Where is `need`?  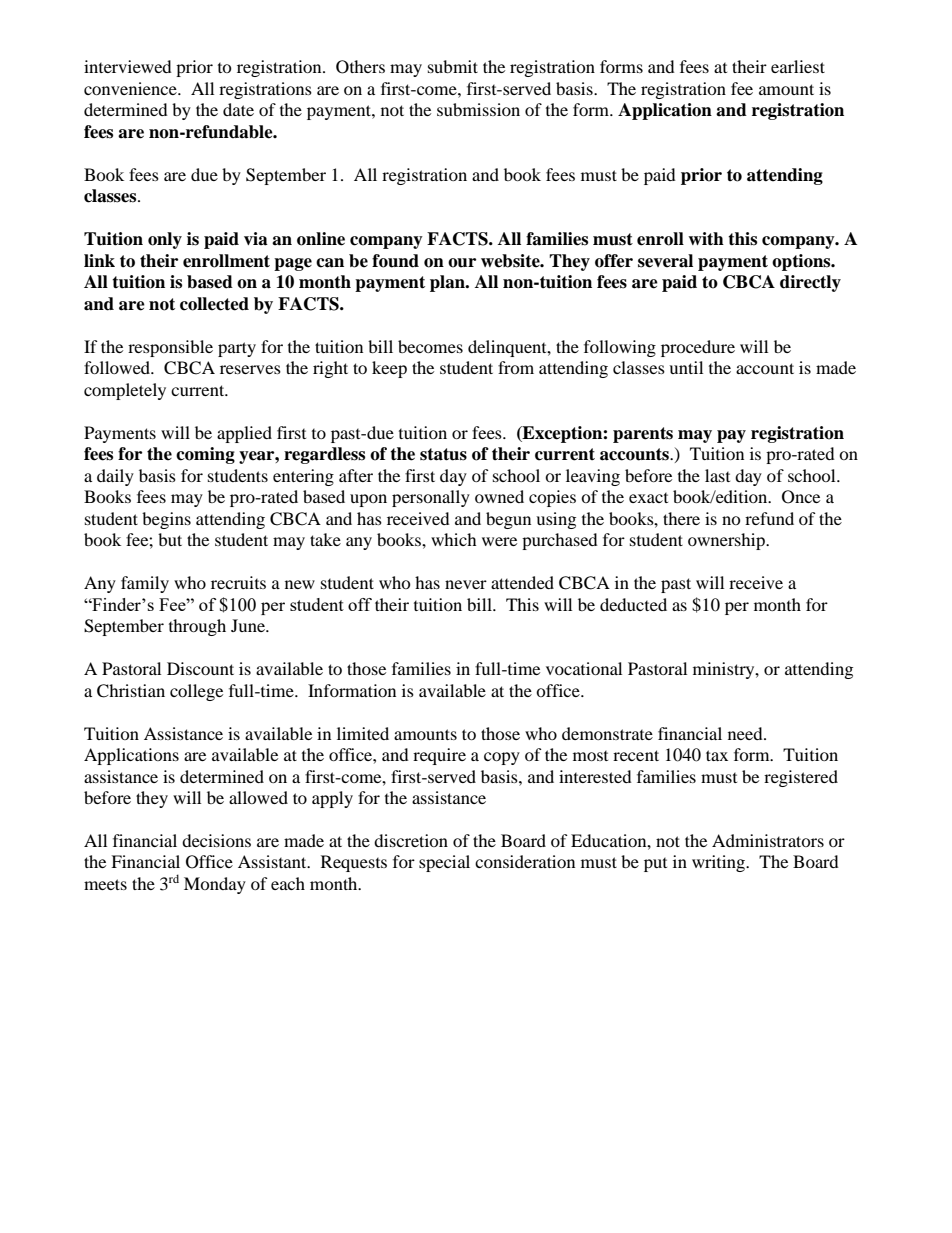
need is located at coordinates (746, 733).
